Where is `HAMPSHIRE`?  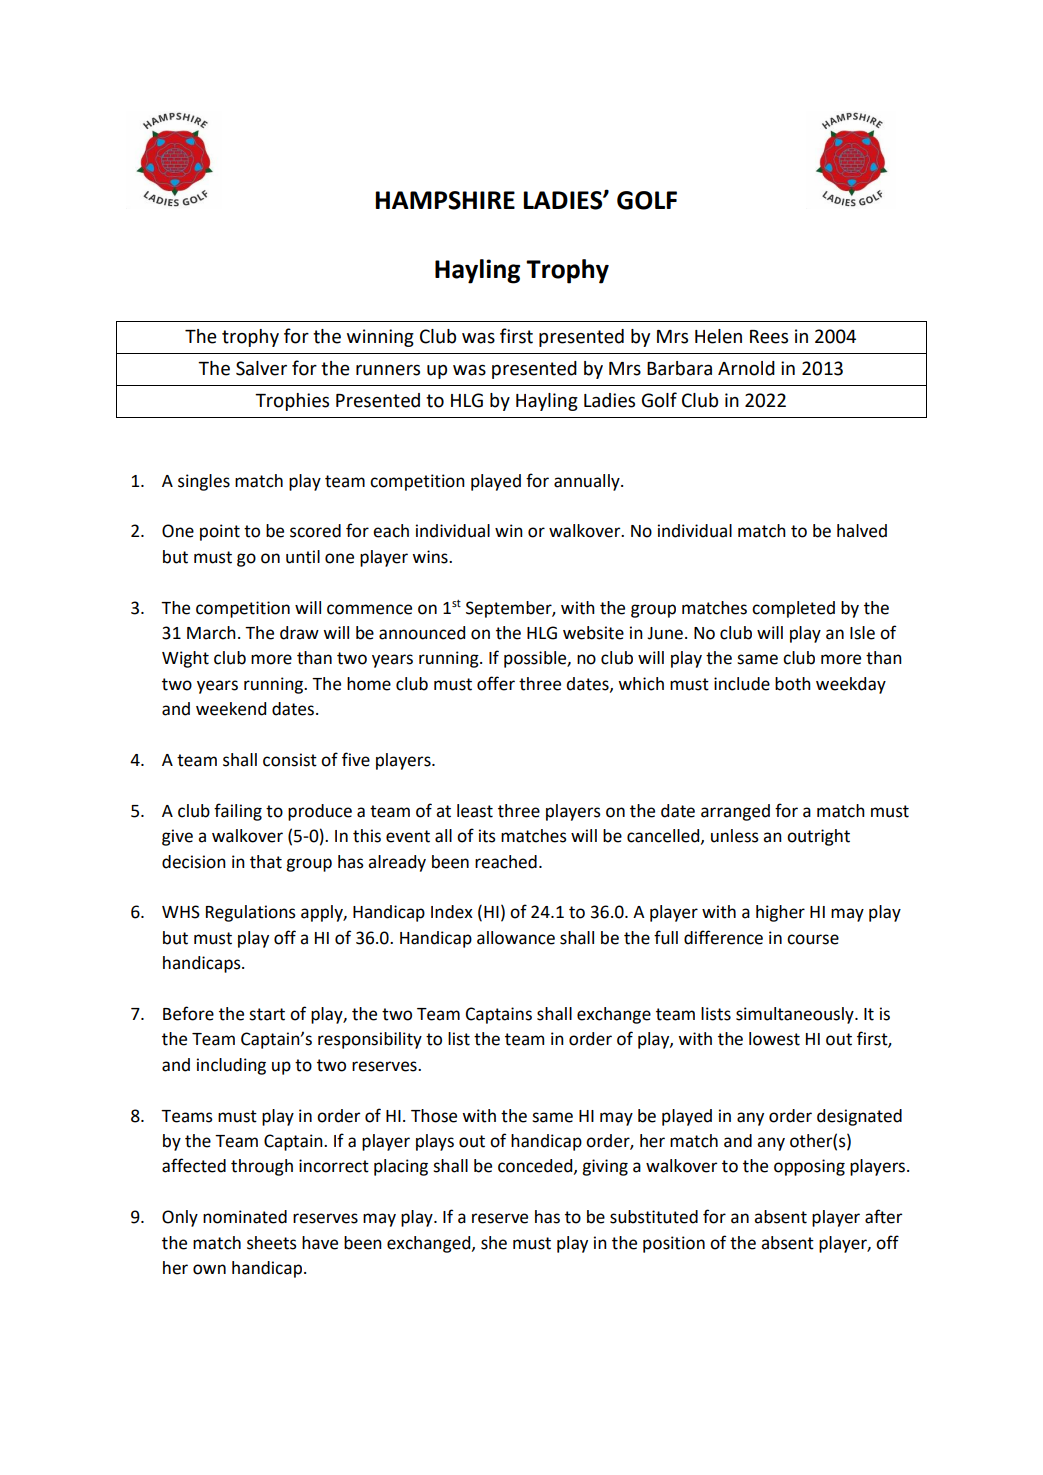
HAMPSHIRE is located at coordinates (445, 200).
